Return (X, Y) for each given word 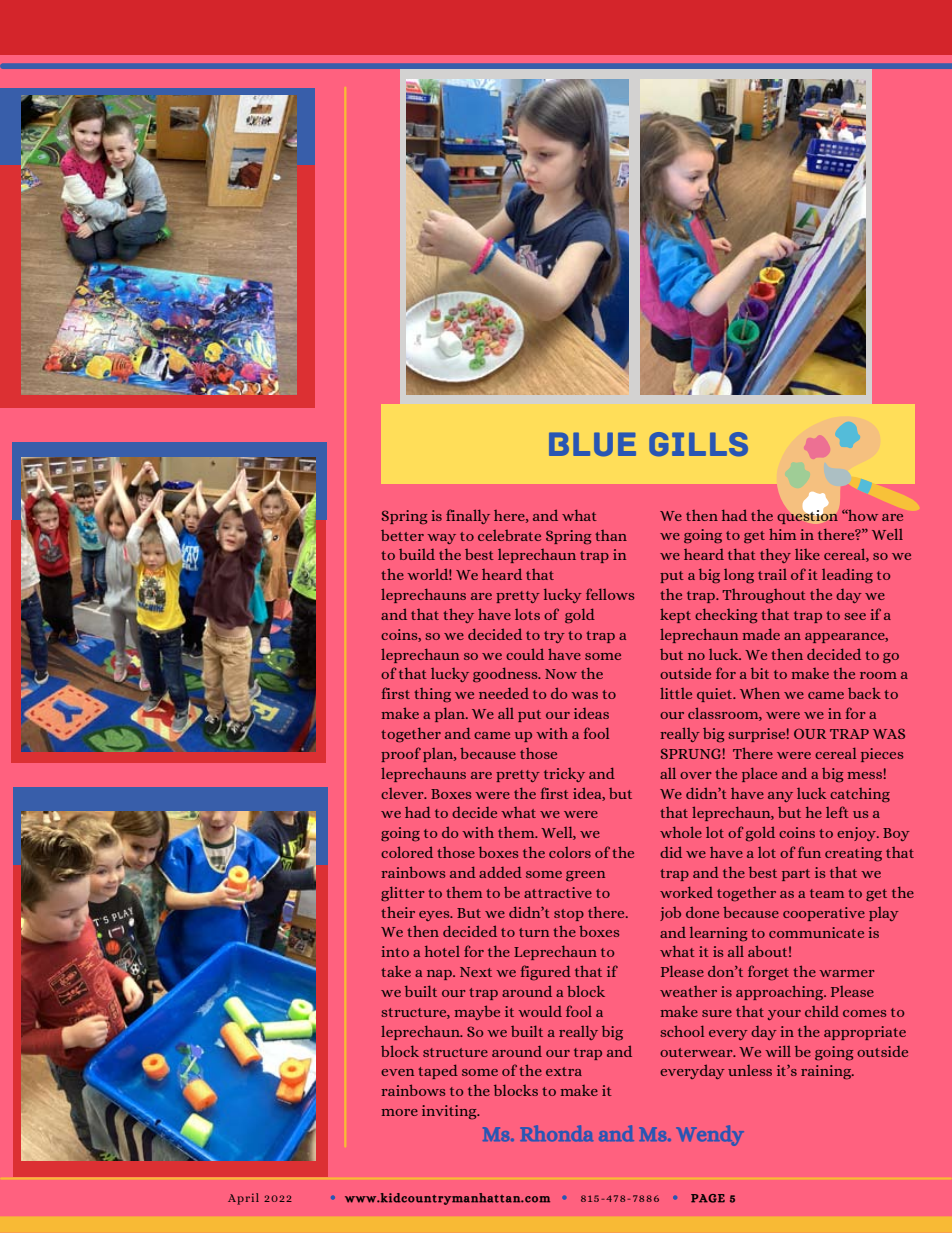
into (395, 951)
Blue (592, 444)
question (807, 515)
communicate (816, 932)
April (243, 1199)
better (402, 535)
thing (432, 695)
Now (561, 674)
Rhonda (557, 1133)
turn (534, 932)
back (864, 693)
